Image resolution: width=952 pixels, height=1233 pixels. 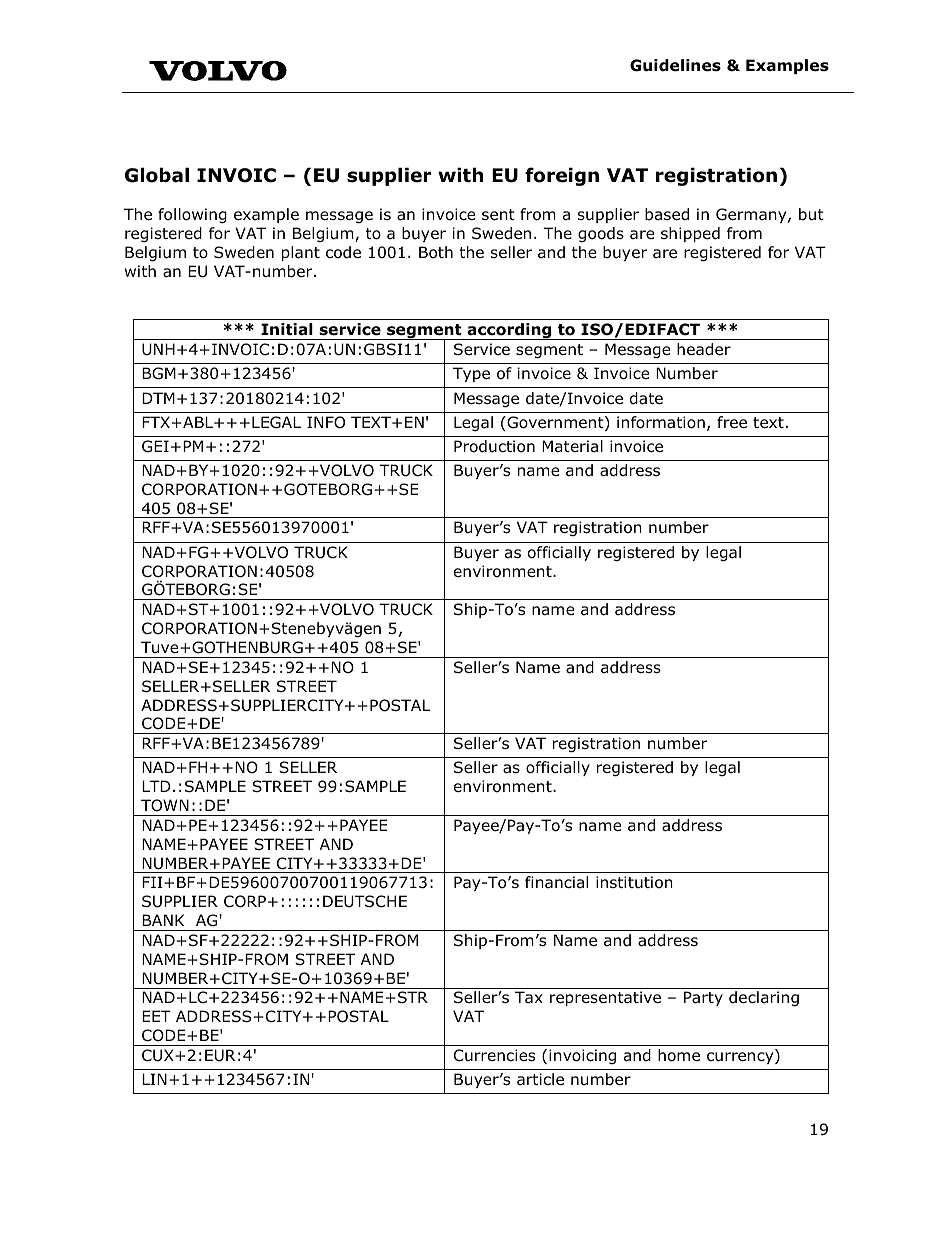 I want to click on Global, so click(x=157, y=175).
